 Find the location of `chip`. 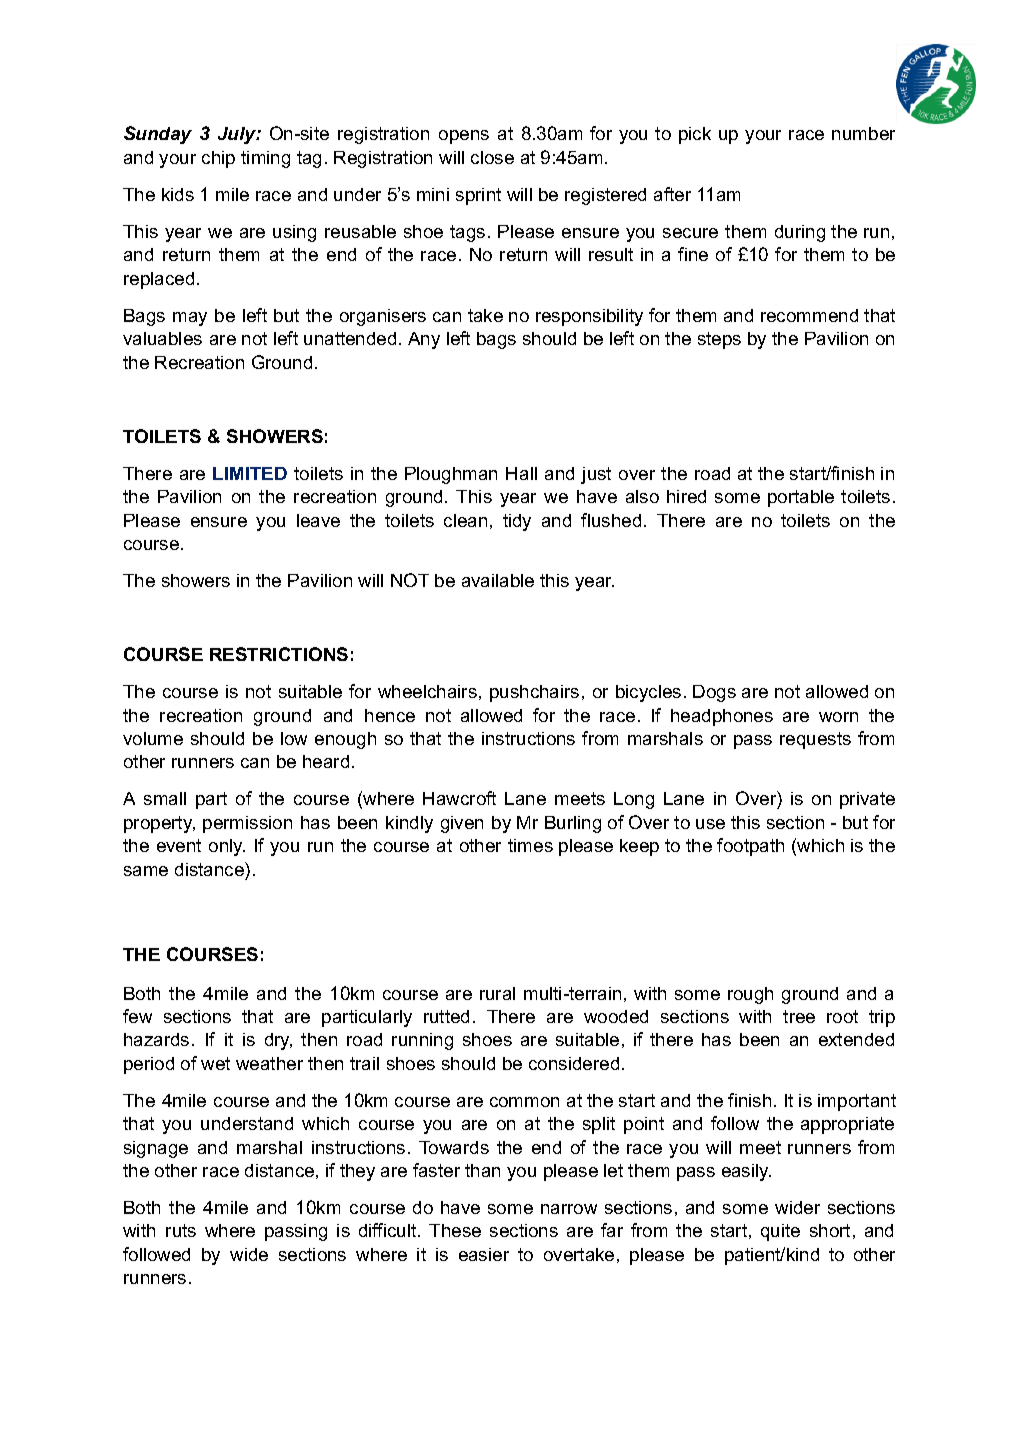

chip is located at coordinates (218, 159).
